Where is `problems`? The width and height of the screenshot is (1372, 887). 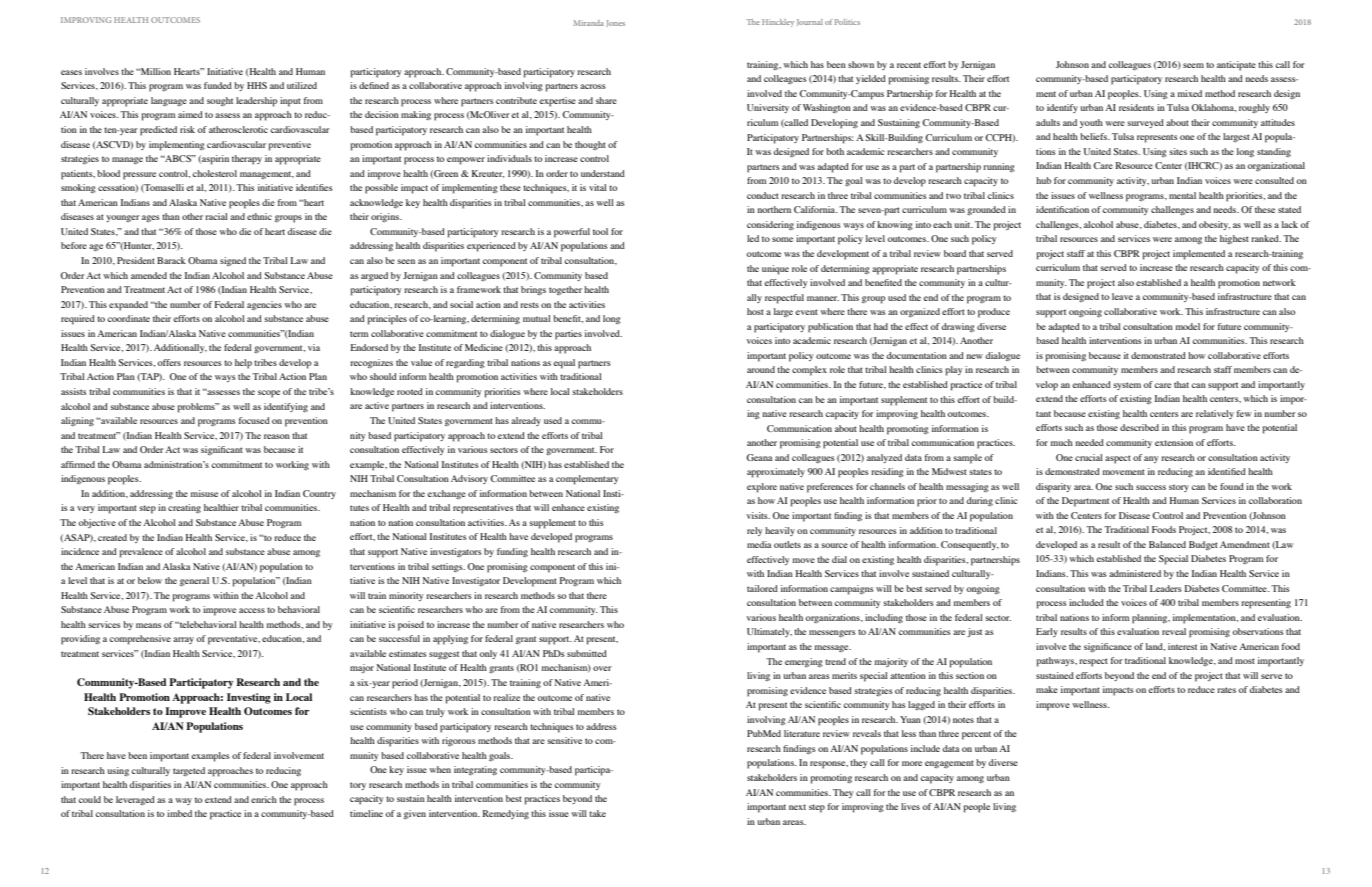 problems is located at coordinates (197, 408).
